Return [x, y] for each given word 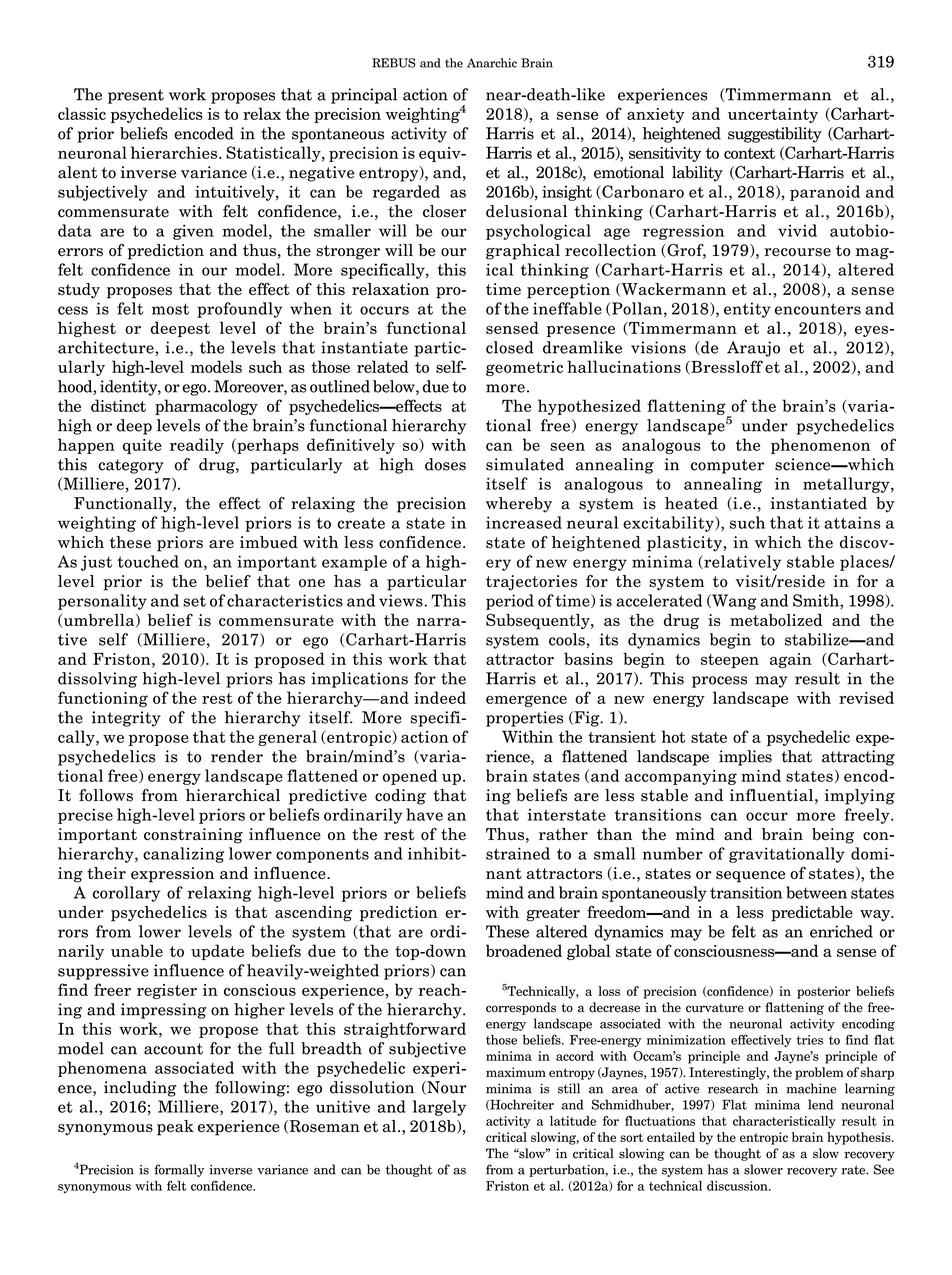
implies [745, 758]
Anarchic [492, 63]
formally [179, 1170]
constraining [193, 836]
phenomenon [820, 446]
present [136, 96]
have [424, 814]
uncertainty [773, 115]
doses [445, 464]
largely [439, 1108]
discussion [738, 1186]
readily [197, 446]
